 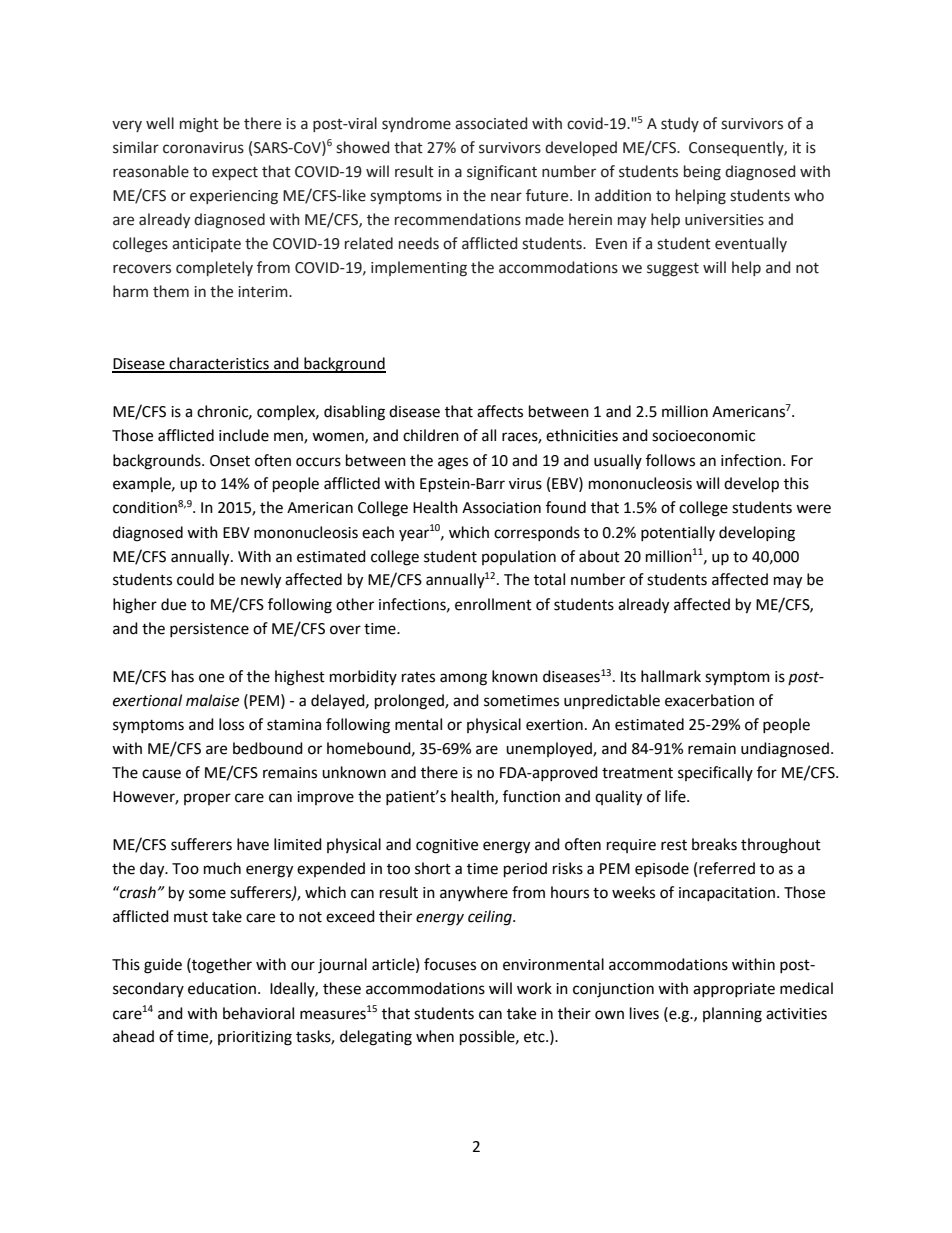 What do you see at coordinates (500, 411) in the page?
I see `affects` at bounding box center [500, 411].
